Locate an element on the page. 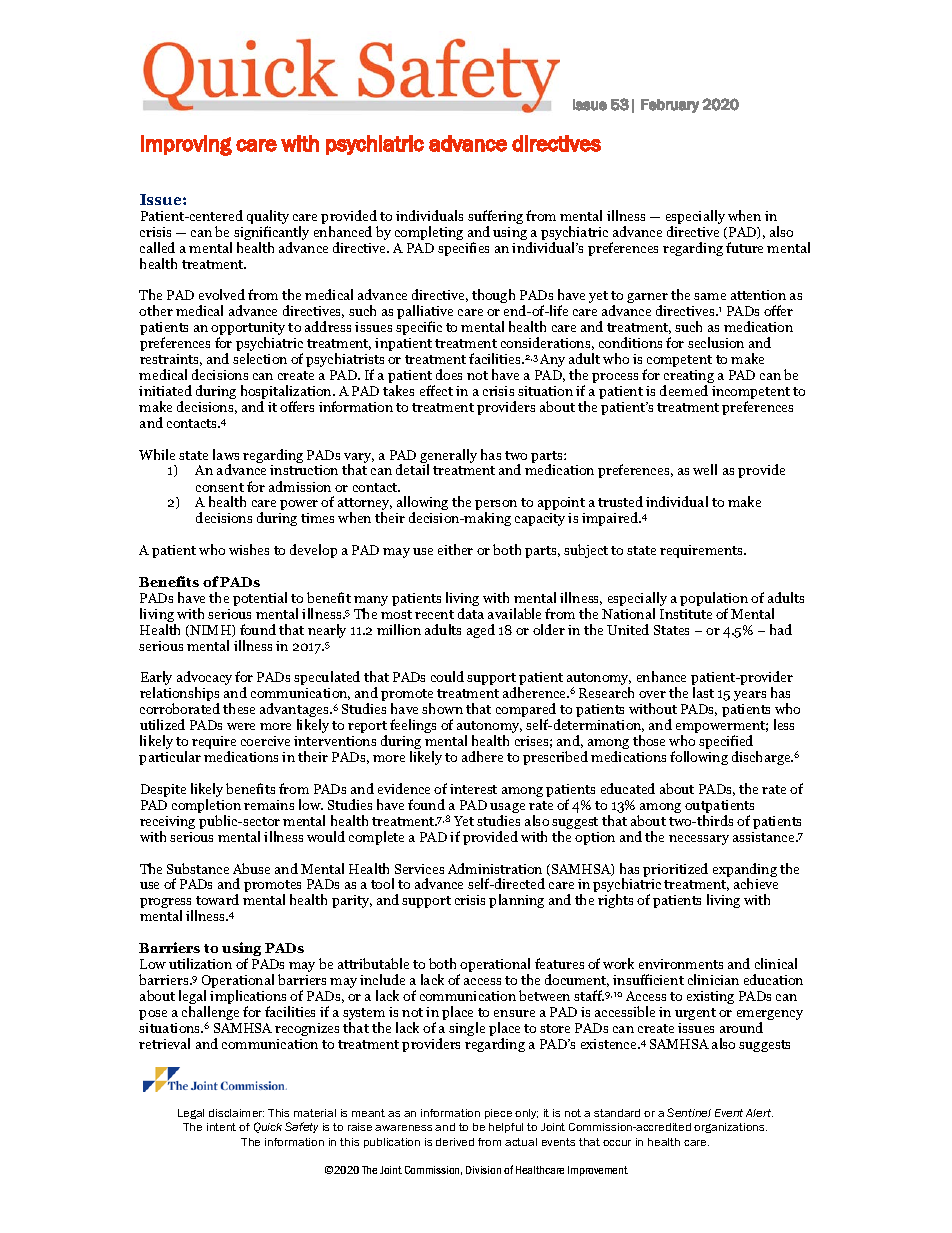 This document has width=952, height=1233. completion is located at coordinates (206, 807).
